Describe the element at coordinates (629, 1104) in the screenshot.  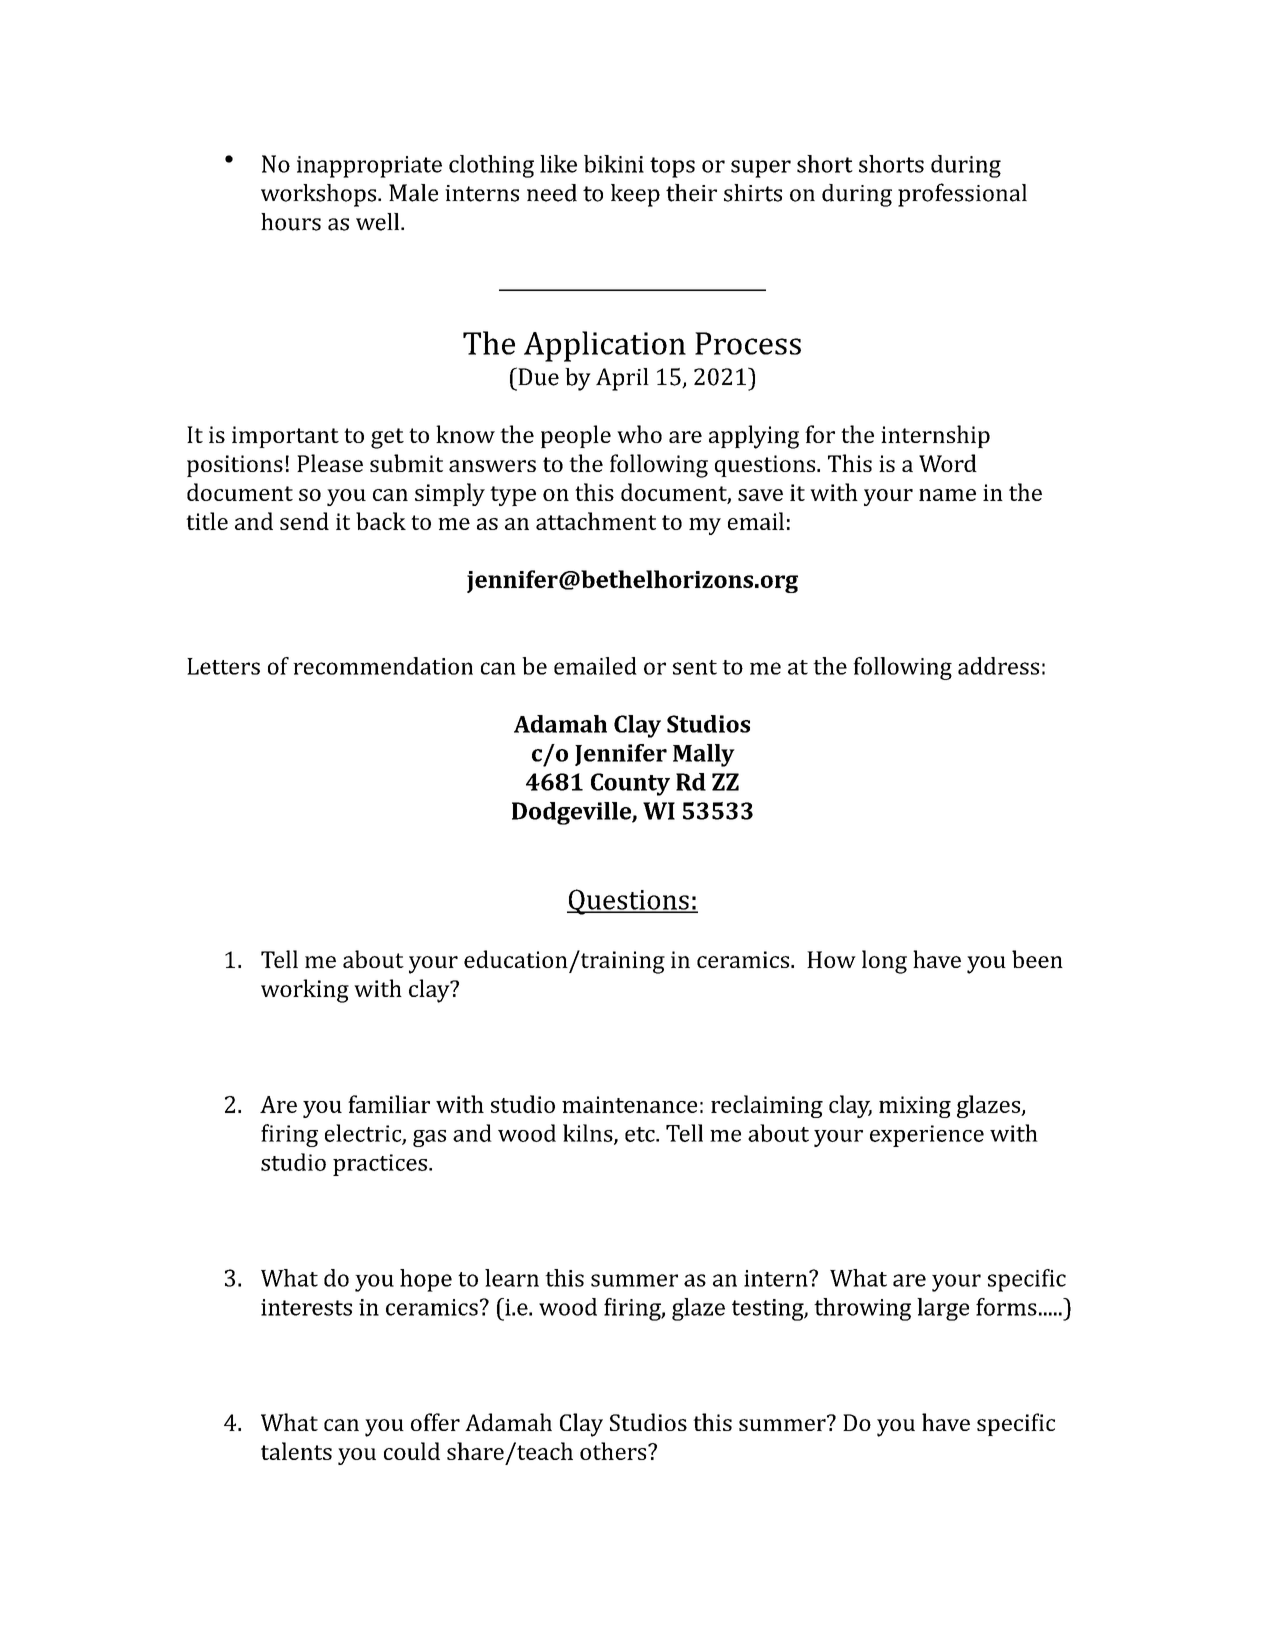
I see `maintenance` at that location.
